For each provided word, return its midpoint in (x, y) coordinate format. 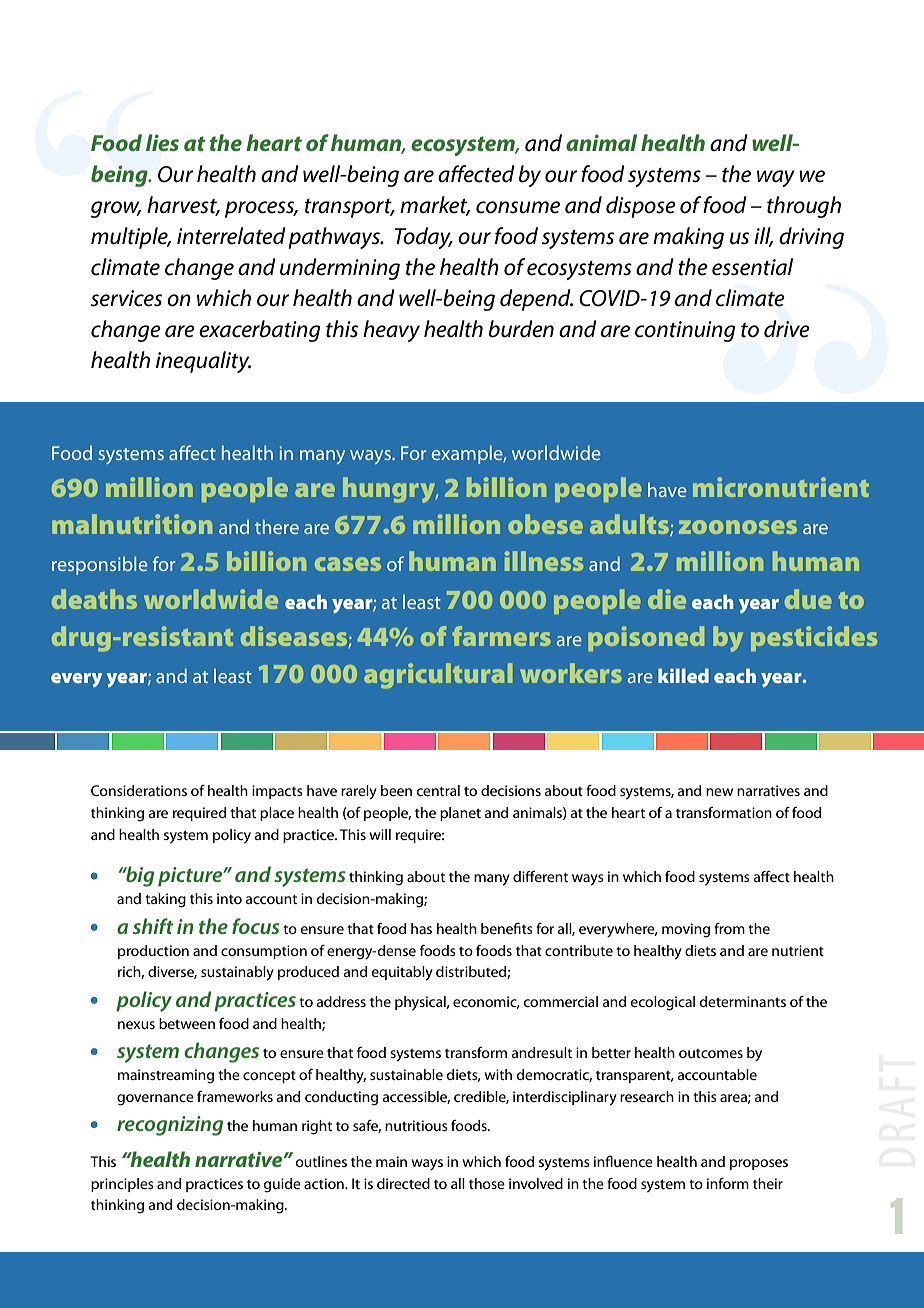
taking (165, 900)
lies (162, 142)
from (729, 928)
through (804, 207)
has (421, 928)
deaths (94, 599)
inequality (203, 362)
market (435, 206)
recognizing (170, 1126)
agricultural (438, 676)
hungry (390, 490)
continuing (685, 331)
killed (683, 675)
